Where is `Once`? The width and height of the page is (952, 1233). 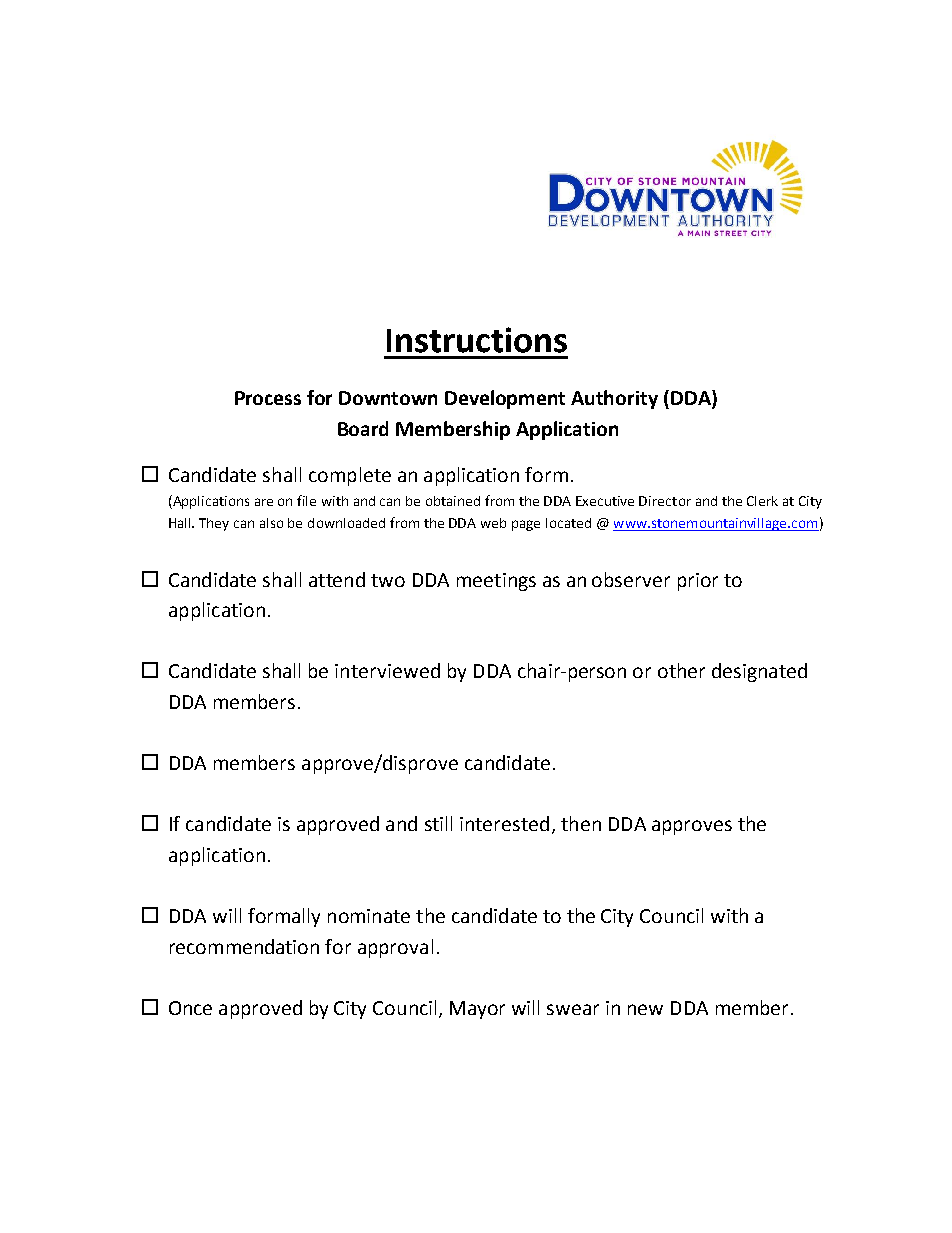
Once is located at coordinates (190, 1008).
